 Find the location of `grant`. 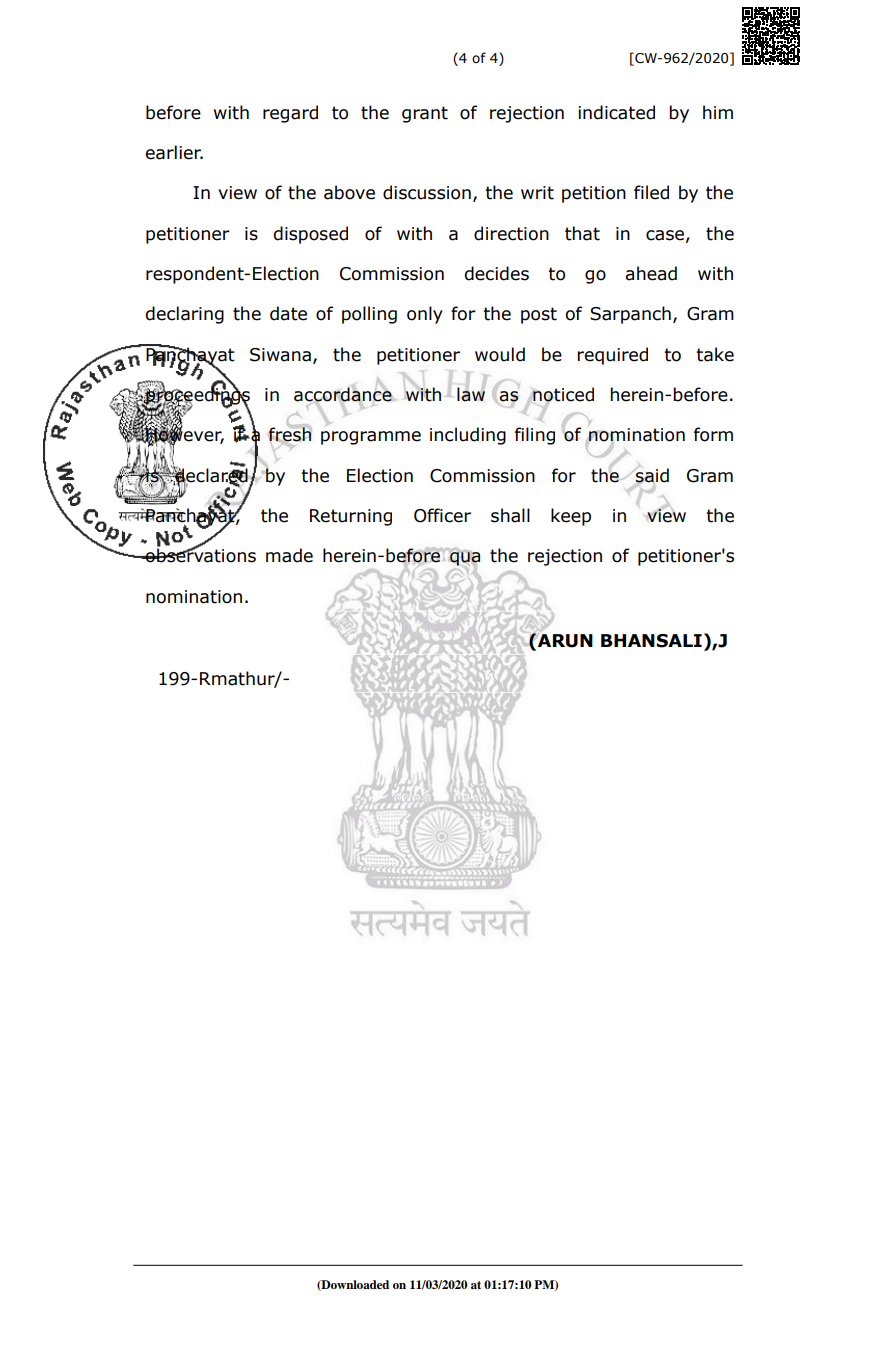

grant is located at coordinates (425, 114).
